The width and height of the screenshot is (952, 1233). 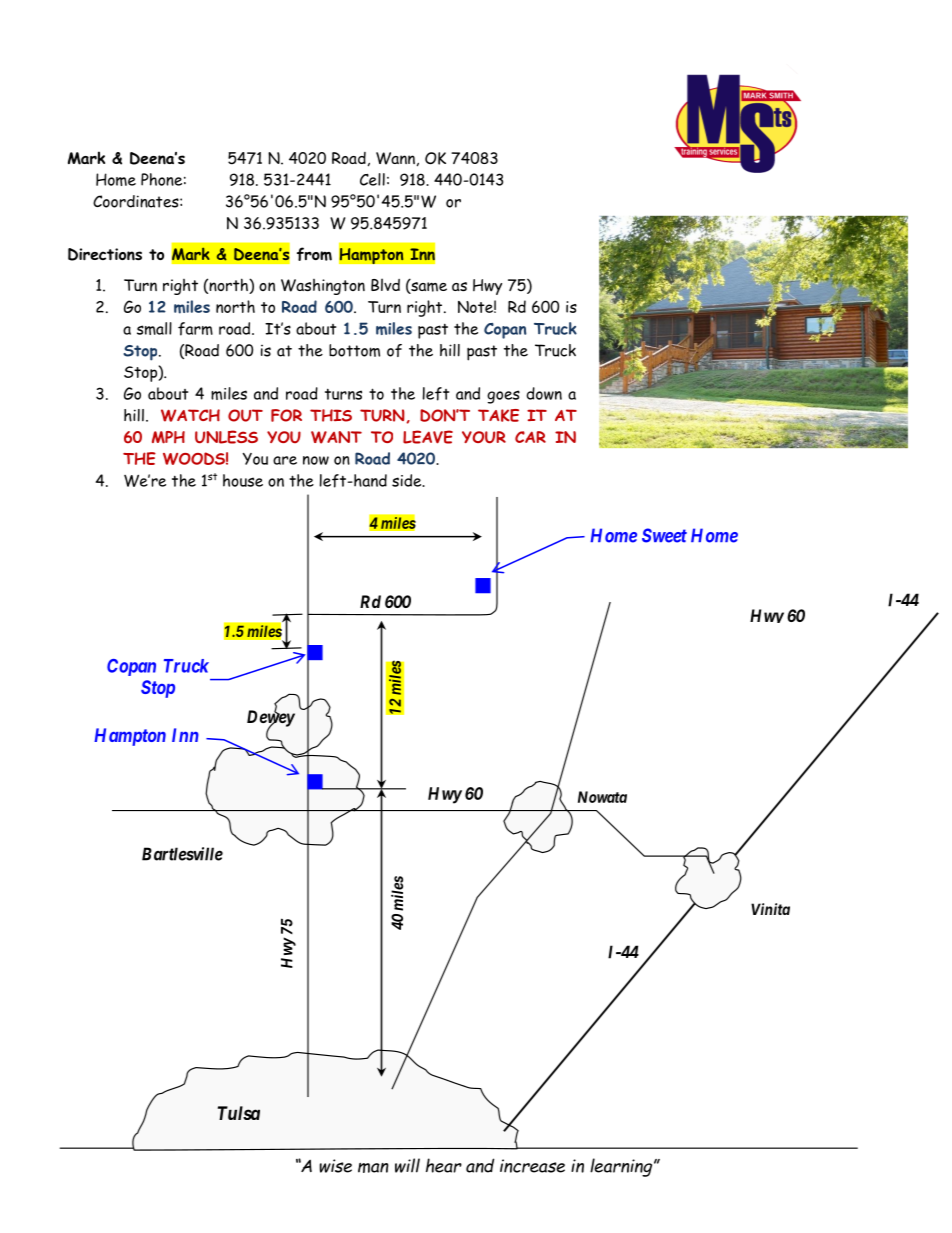 What do you see at coordinates (239, 1113) in the screenshot?
I see `Tulsa` at bounding box center [239, 1113].
